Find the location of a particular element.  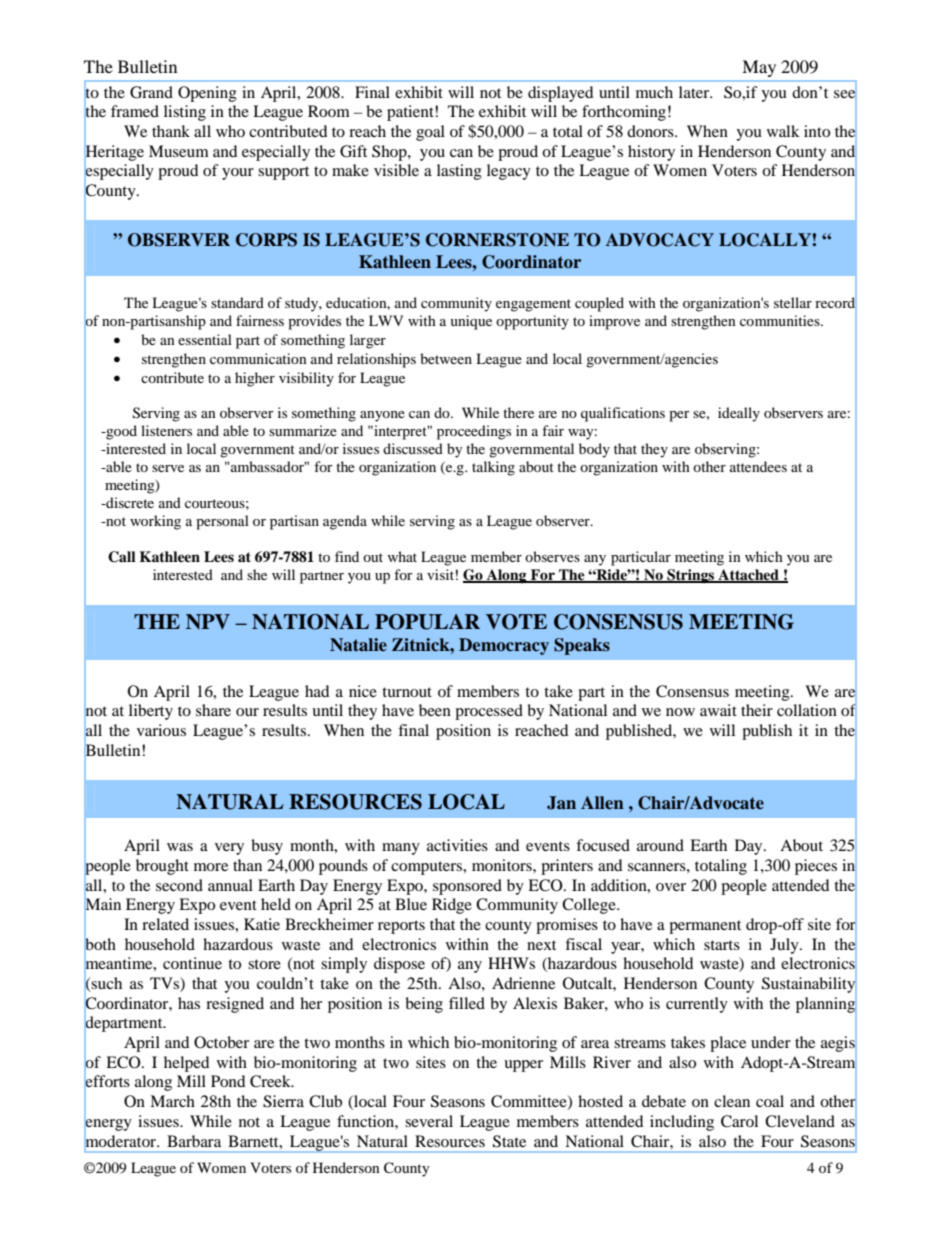

May is located at coordinates (759, 68).
